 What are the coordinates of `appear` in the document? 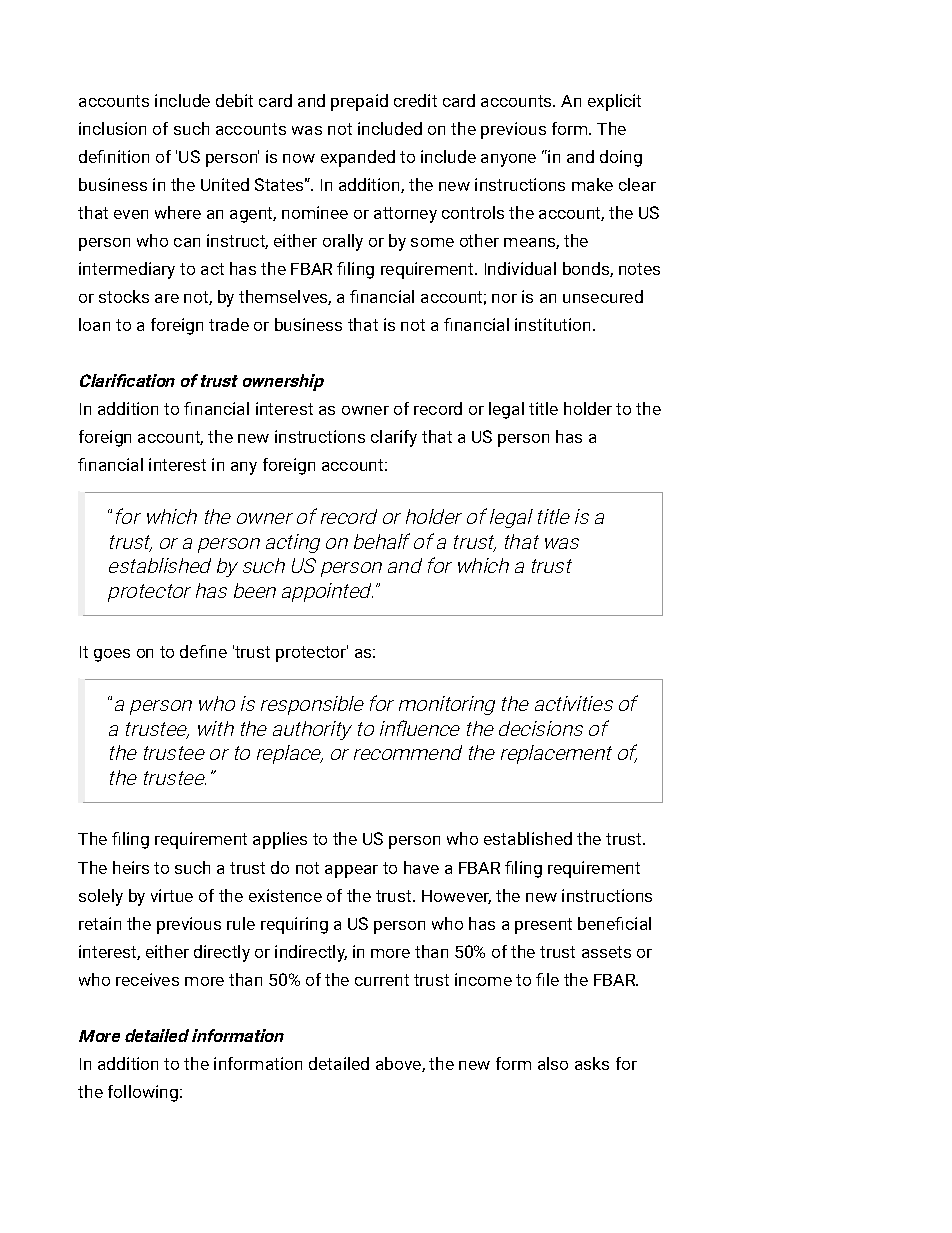 It's located at (351, 871).
